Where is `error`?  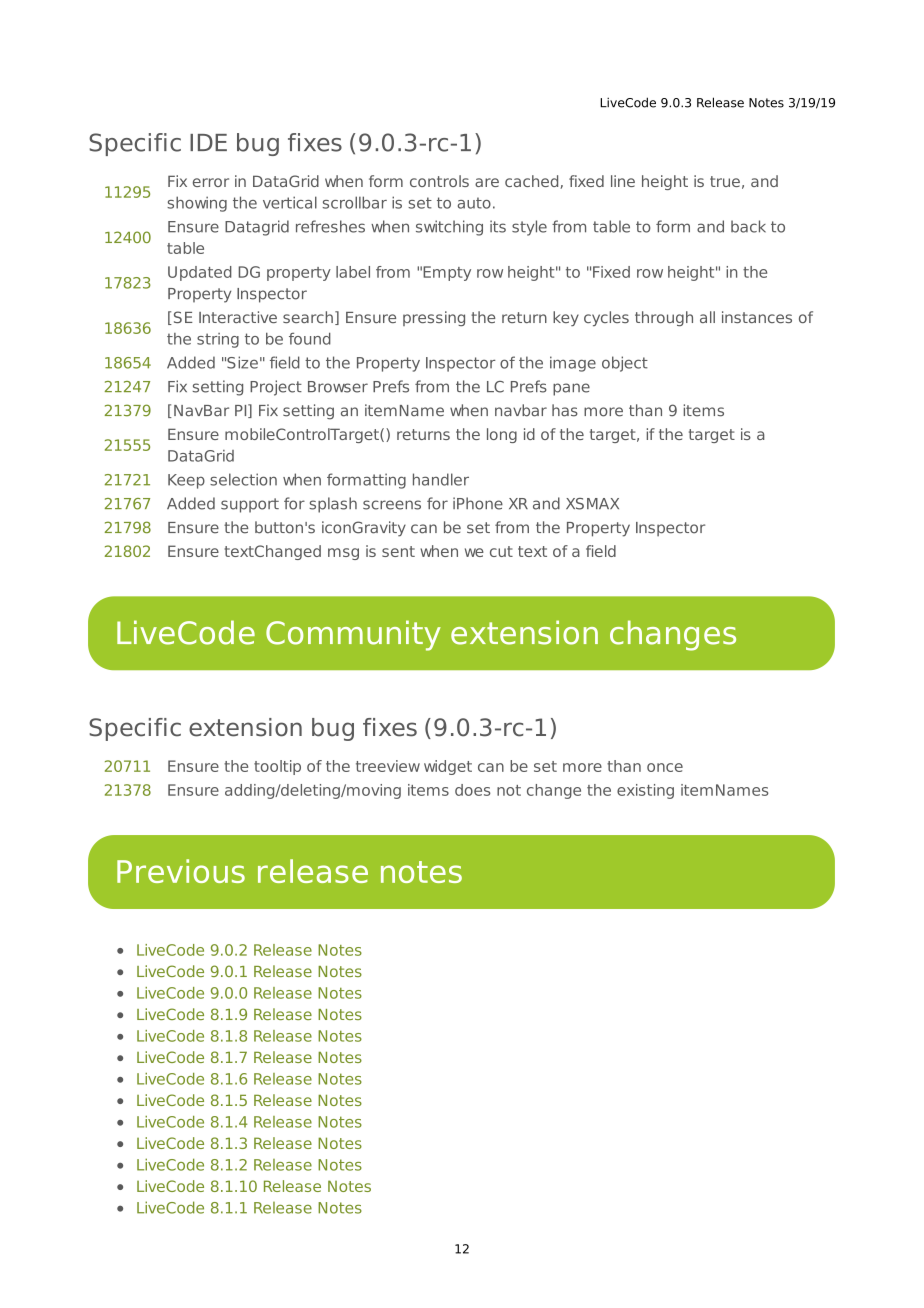 error is located at coordinates (211, 182).
